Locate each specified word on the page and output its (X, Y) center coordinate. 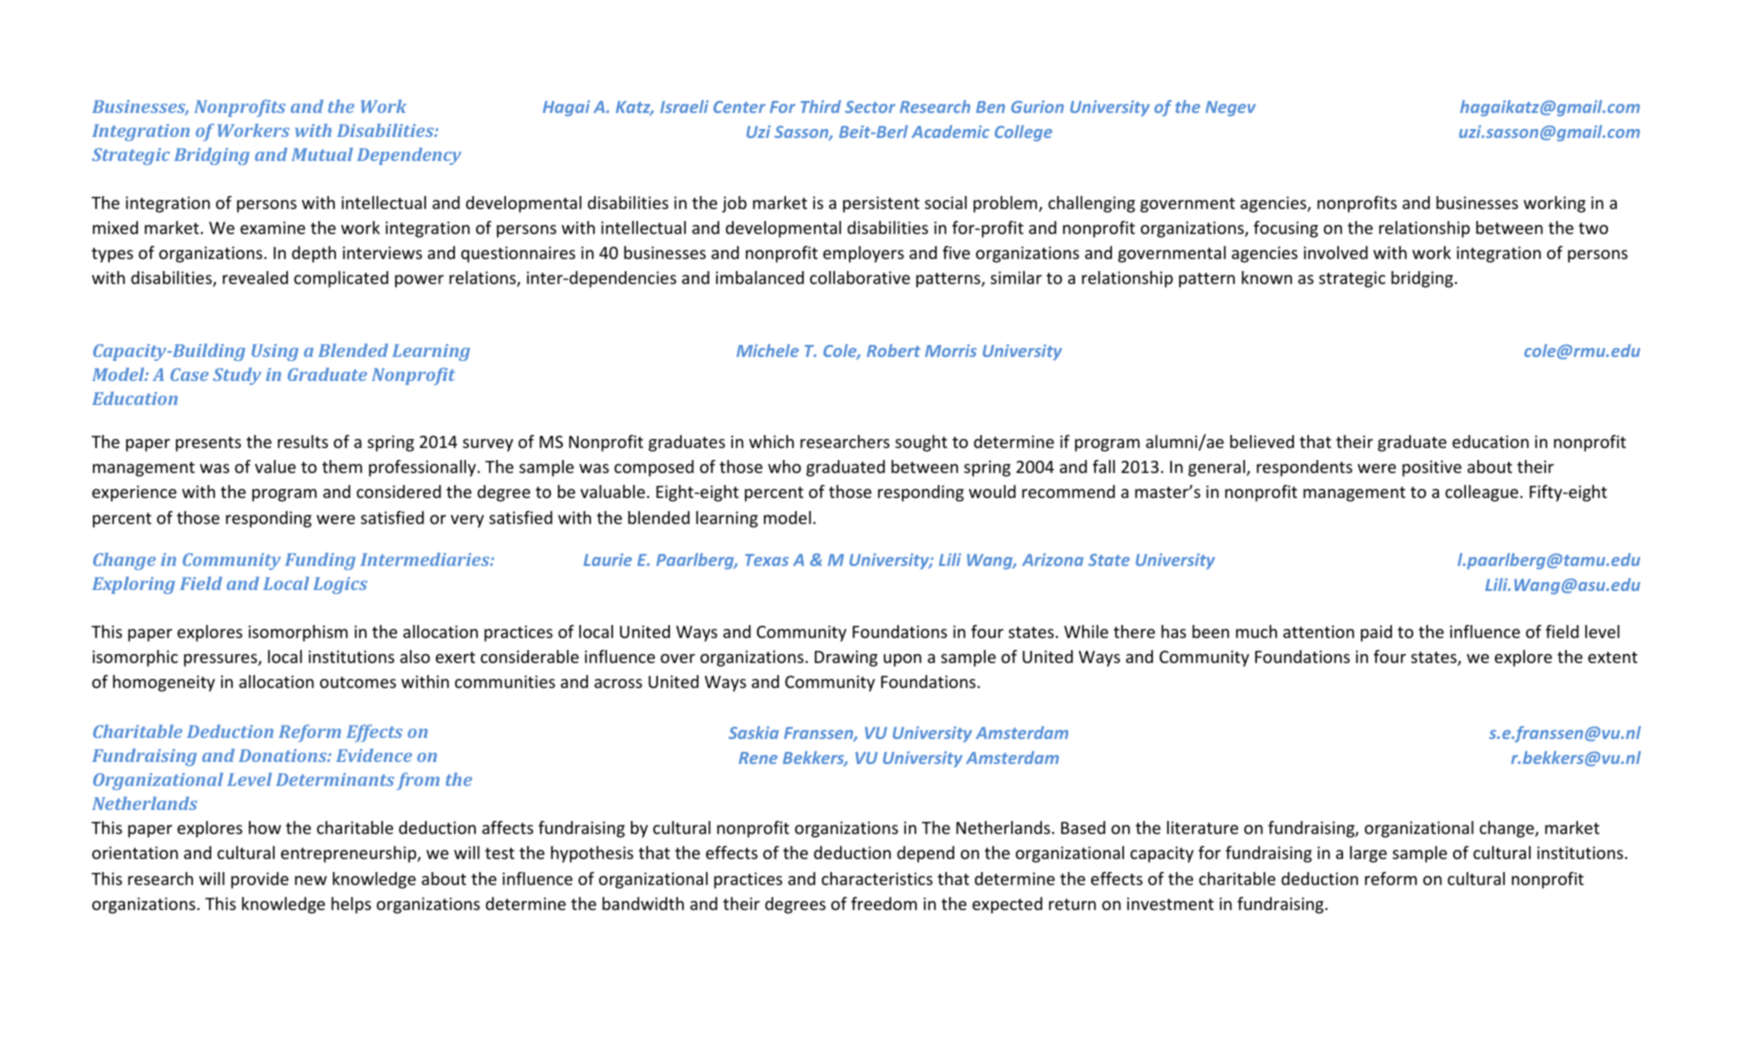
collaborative (860, 277)
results (303, 441)
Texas (767, 560)
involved (1336, 252)
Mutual (322, 154)
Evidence (374, 755)
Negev (1231, 108)
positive (1432, 468)
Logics (340, 585)
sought (921, 443)
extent (1613, 657)
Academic (950, 131)
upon (902, 660)
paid (1376, 633)
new (311, 880)
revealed (255, 277)
